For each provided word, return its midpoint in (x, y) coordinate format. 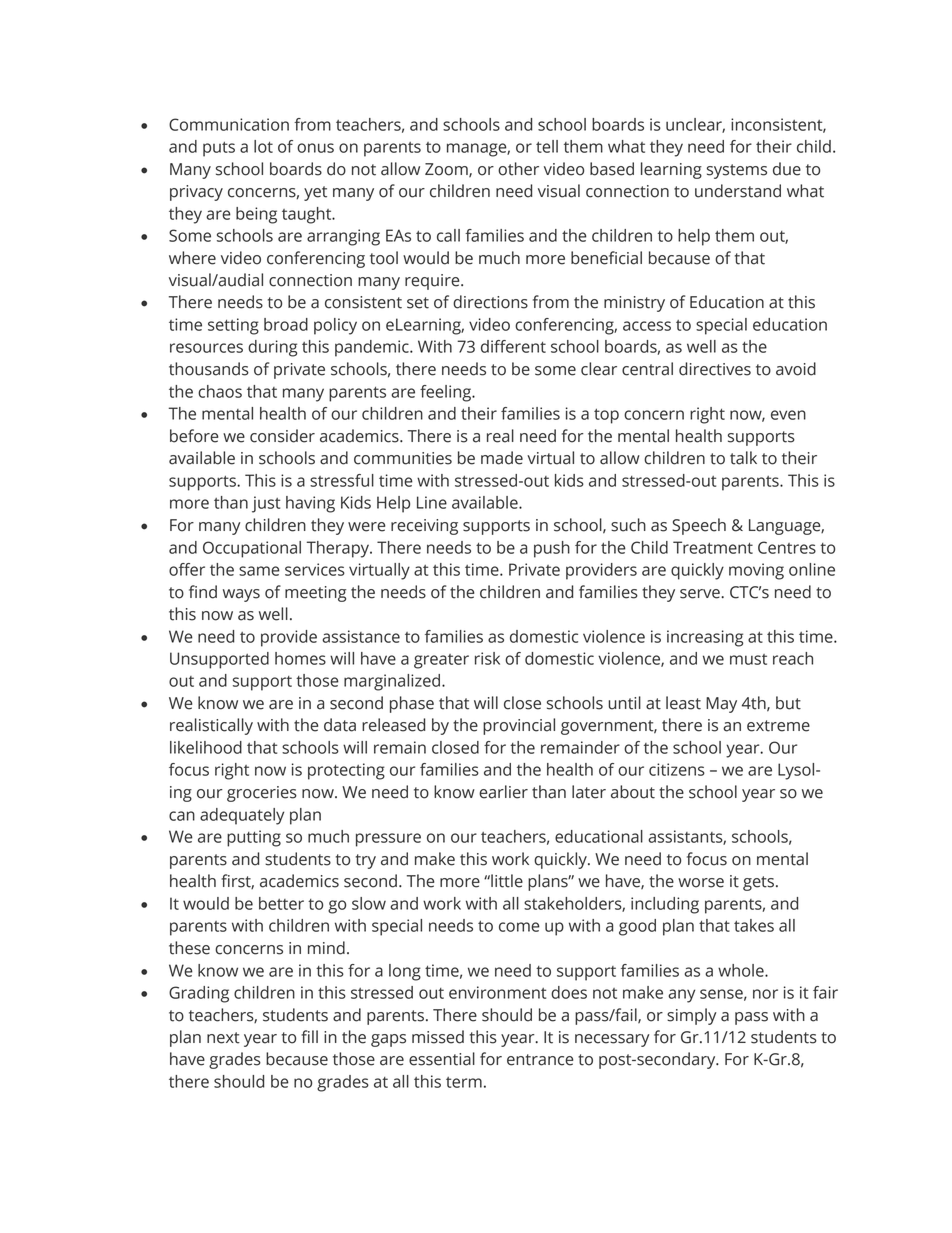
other (518, 169)
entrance (540, 1060)
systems (737, 171)
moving (756, 571)
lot (263, 146)
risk (487, 658)
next (223, 1038)
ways (241, 595)
